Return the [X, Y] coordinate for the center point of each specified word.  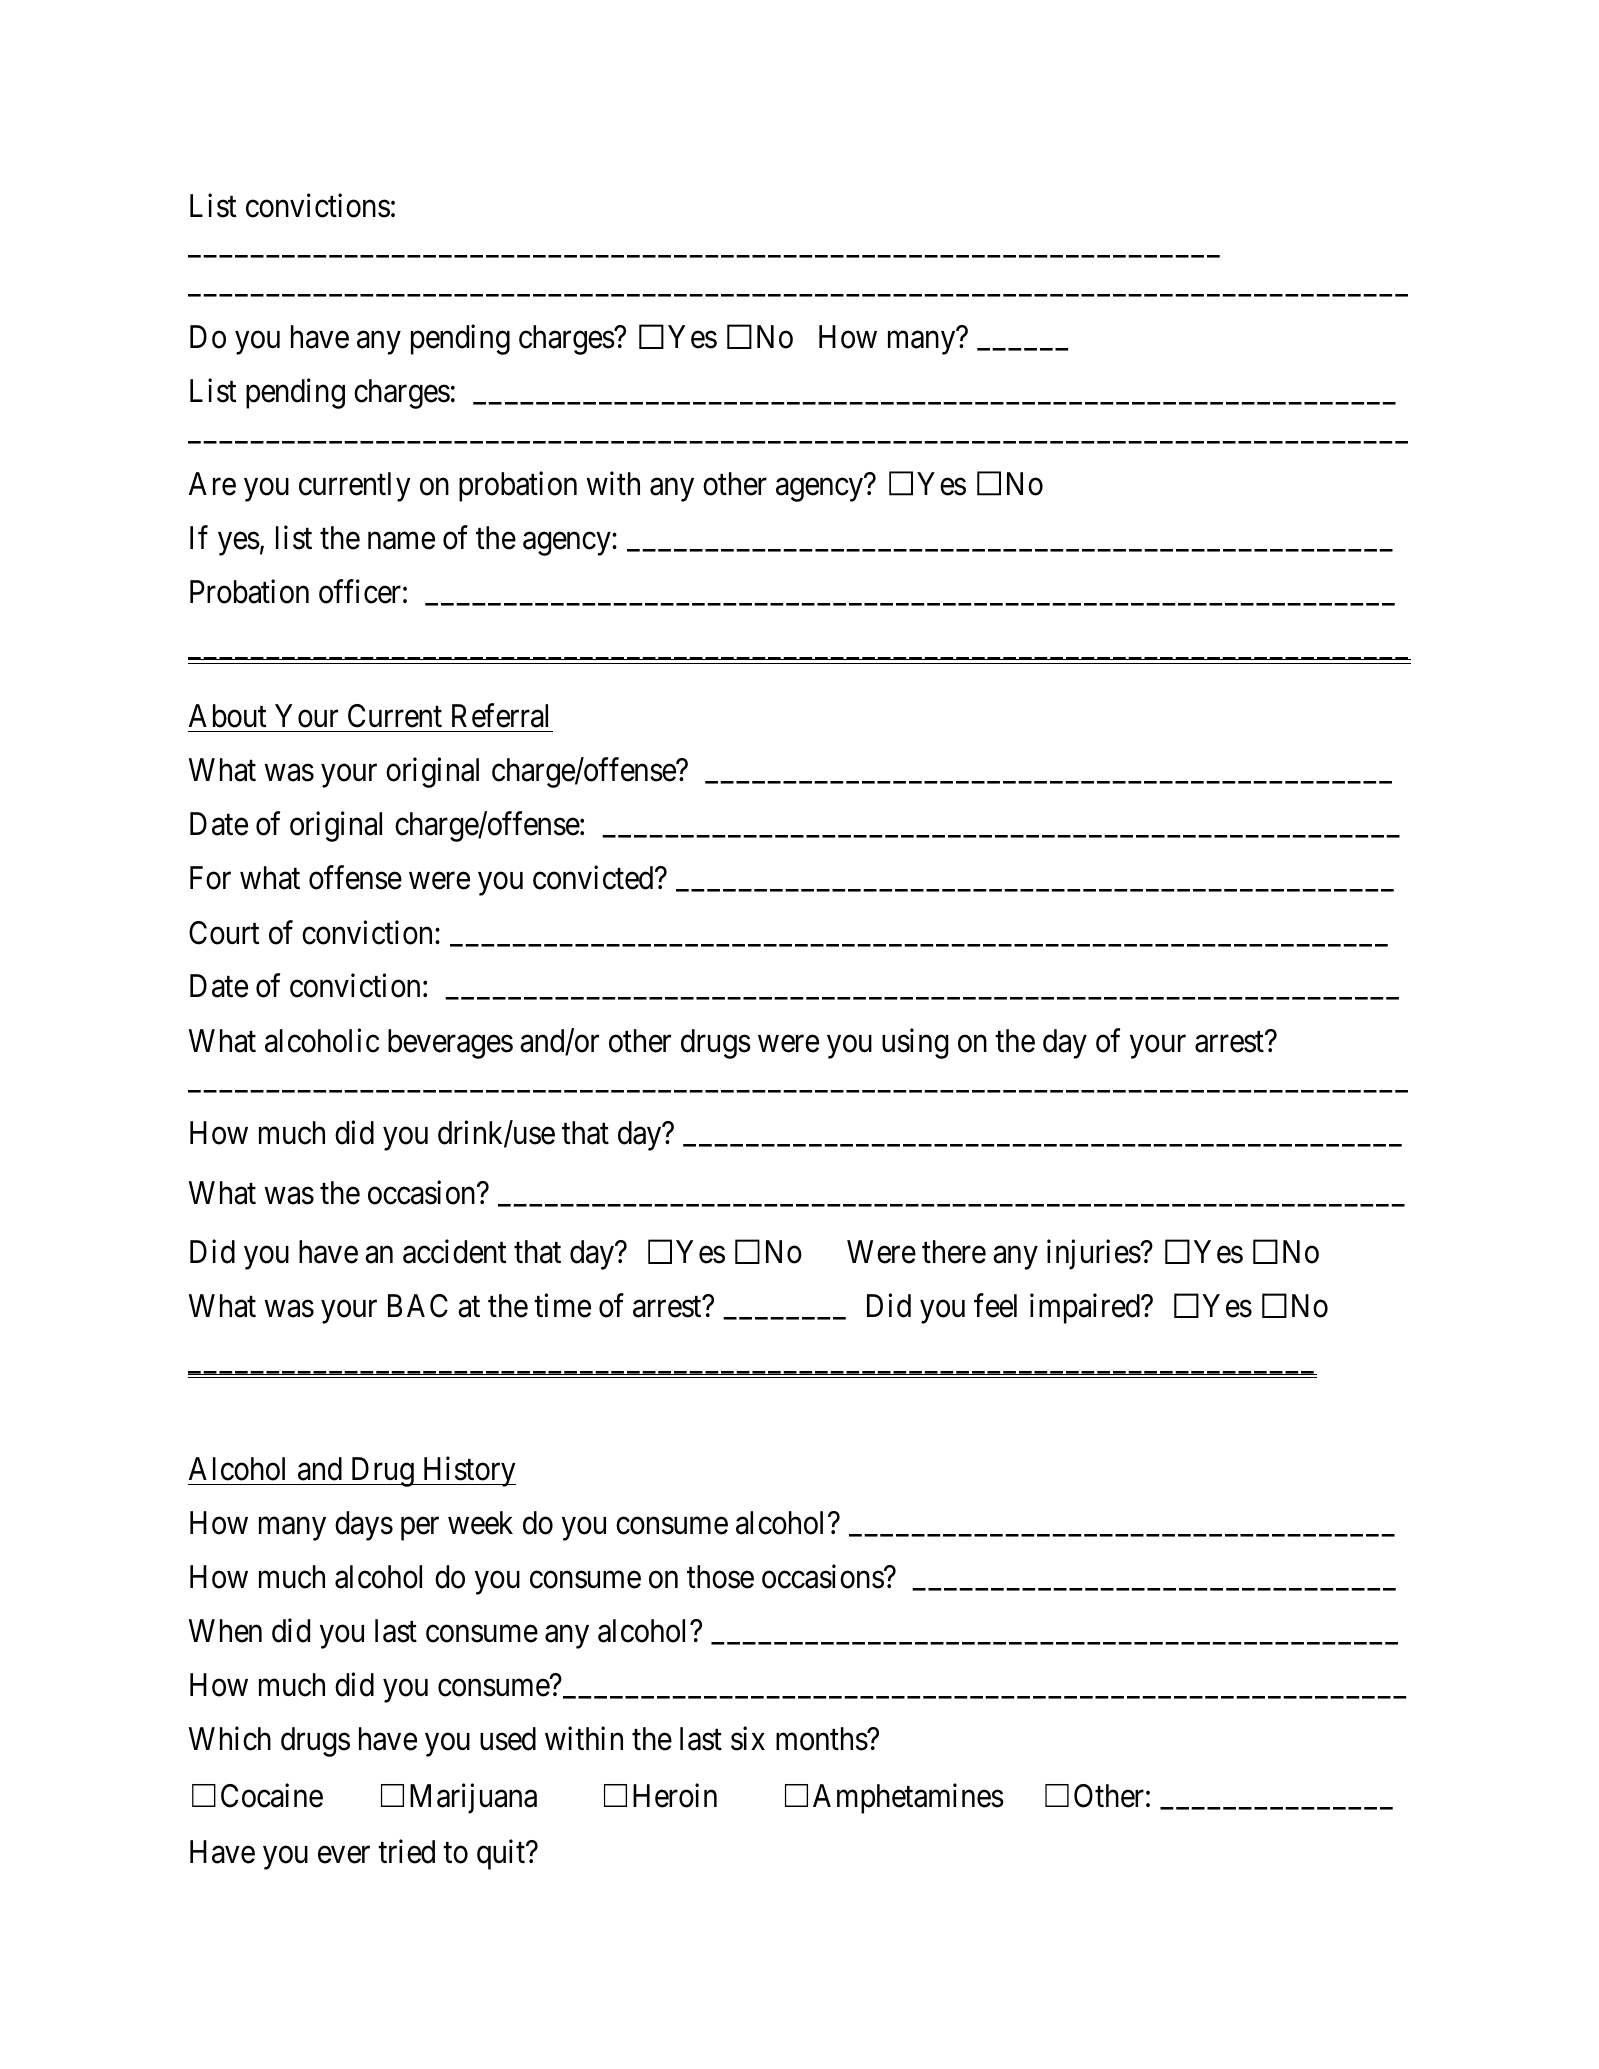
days [364, 1526]
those [720, 1577]
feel [995, 1306]
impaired [1086, 1309]
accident [454, 1252]
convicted [594, 878]
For [210, 878]
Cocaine [272, 1796]
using [915, 1043]
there [954, 1252]
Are [212, 484]
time [562, 1306]
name [401, 541]
